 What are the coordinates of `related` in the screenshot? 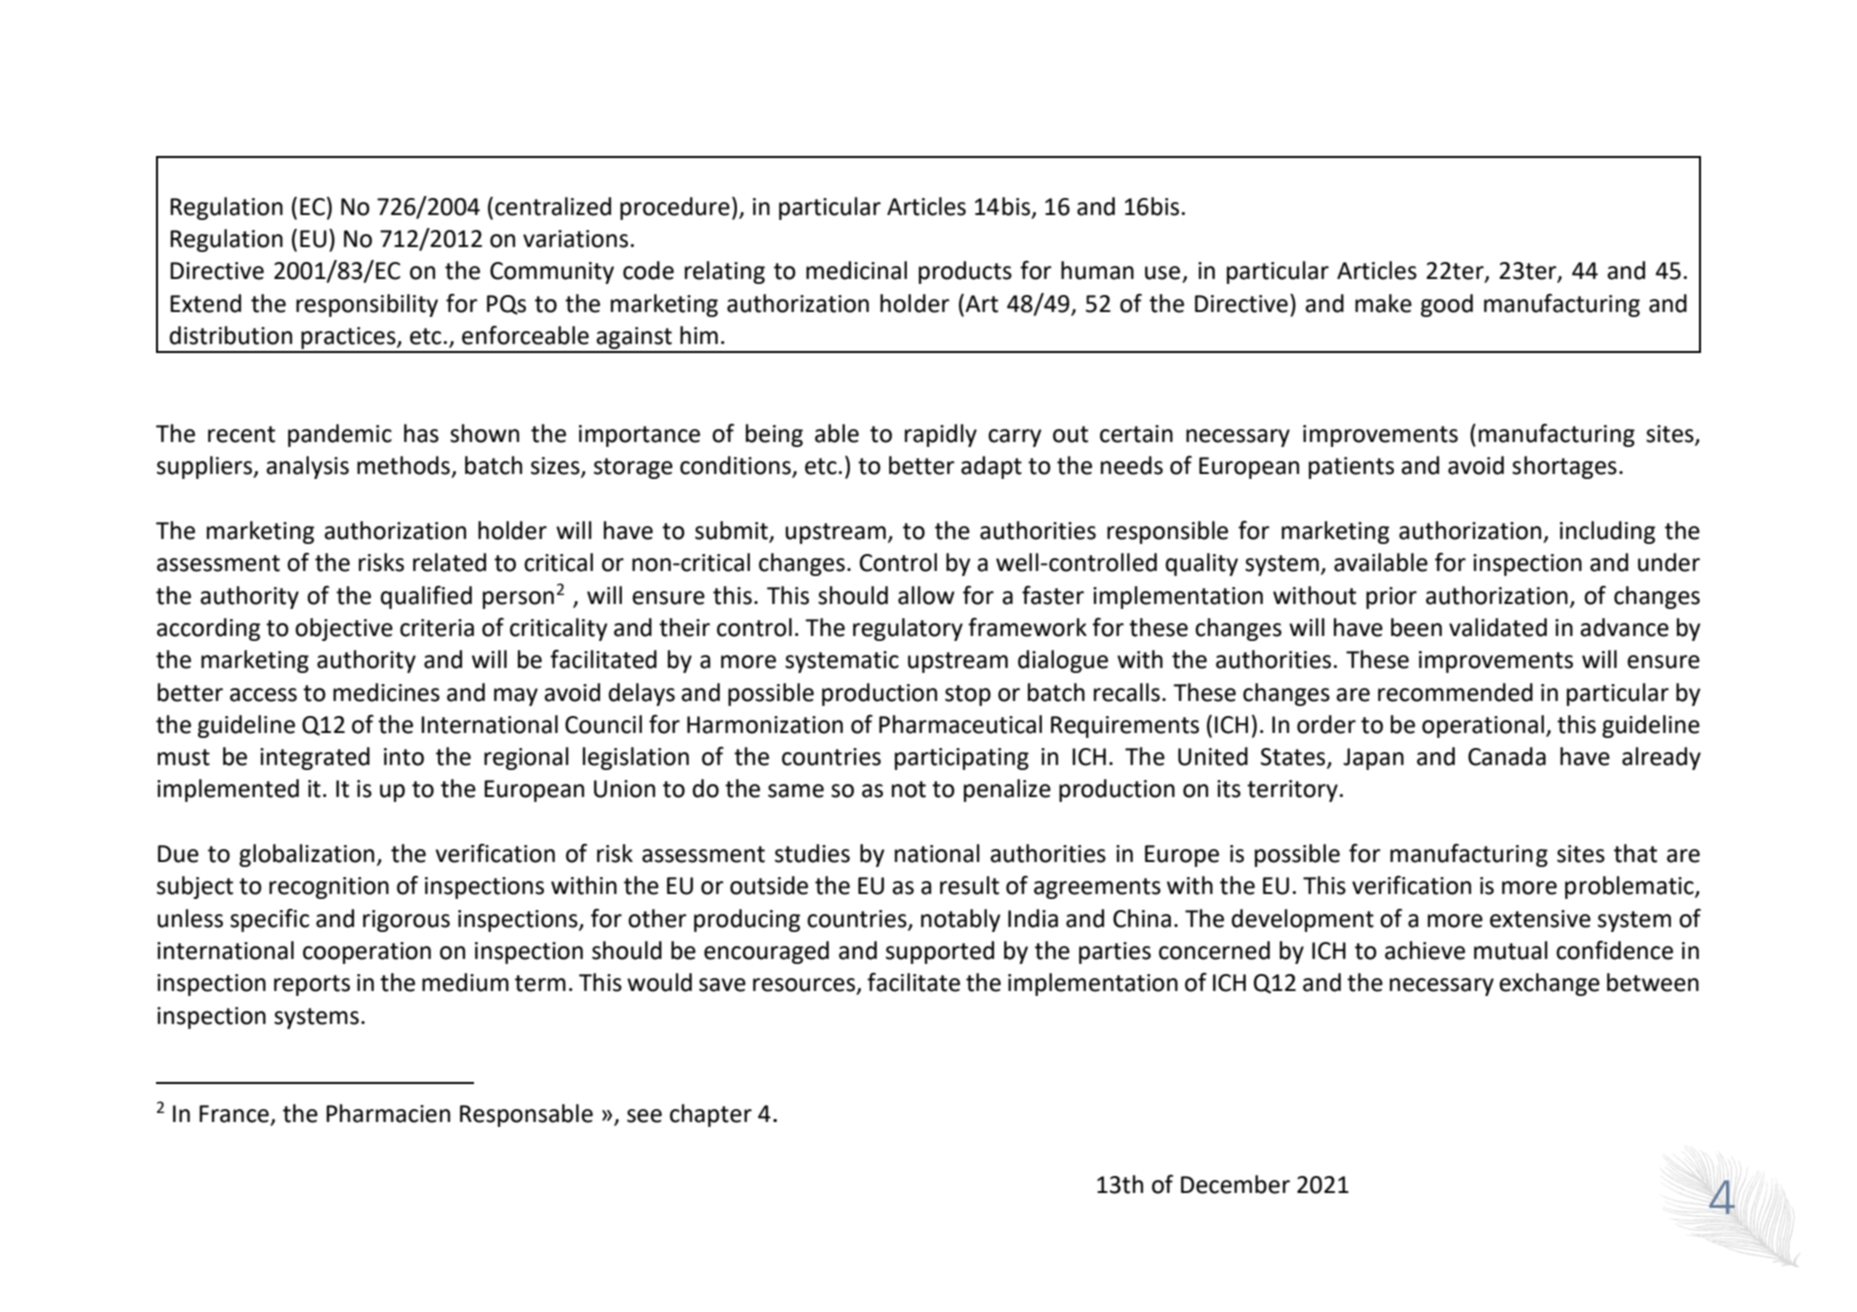 It's located at (449, 562).
